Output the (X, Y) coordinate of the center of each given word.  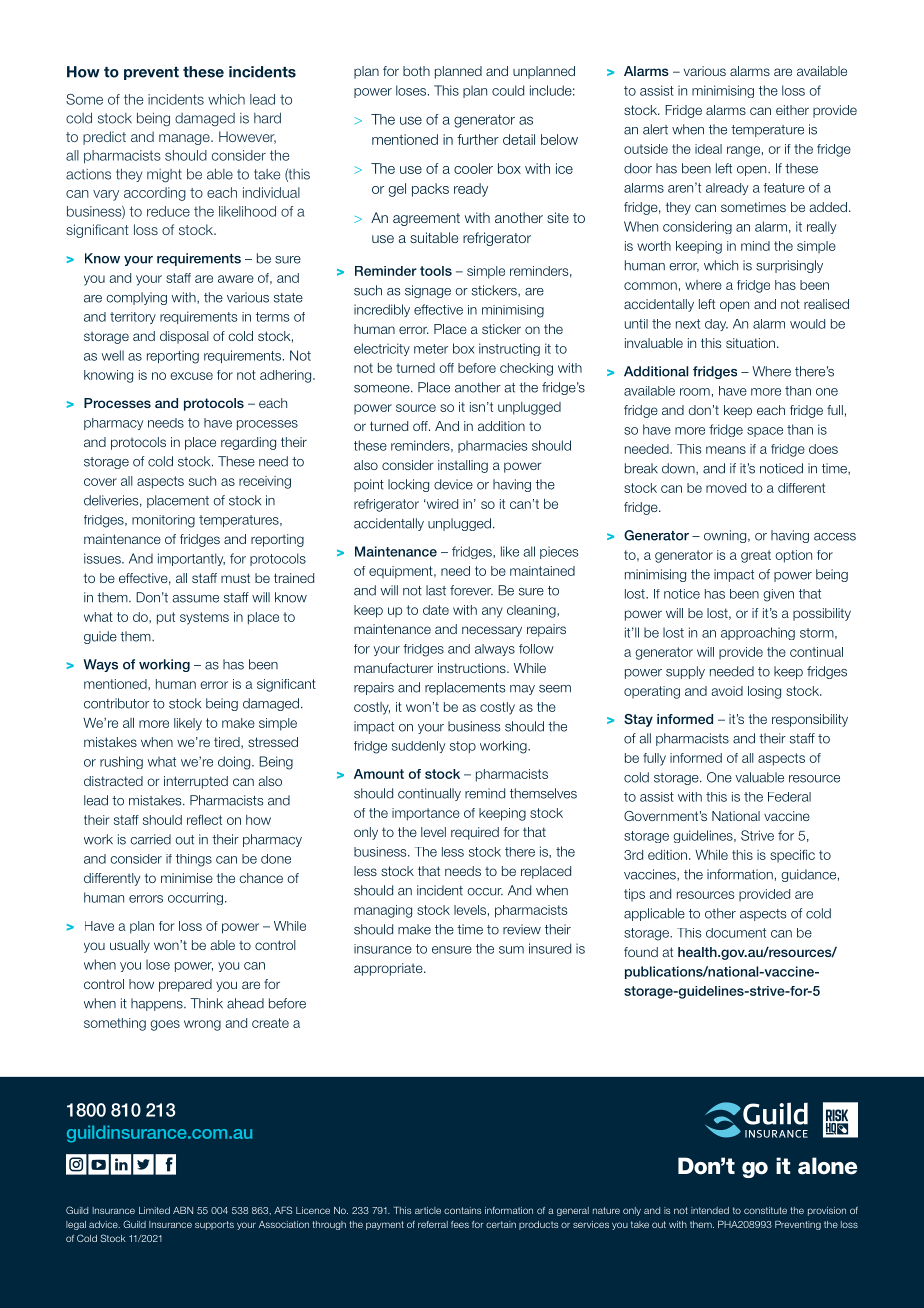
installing (463, 466)
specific (792, 856)
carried (150, 839)
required (475, 833)
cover (100, 482)
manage (185, 139)
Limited (154, 1210)
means (726, 450)
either (792, 110)
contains (462, 1210)
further (478, 139)
